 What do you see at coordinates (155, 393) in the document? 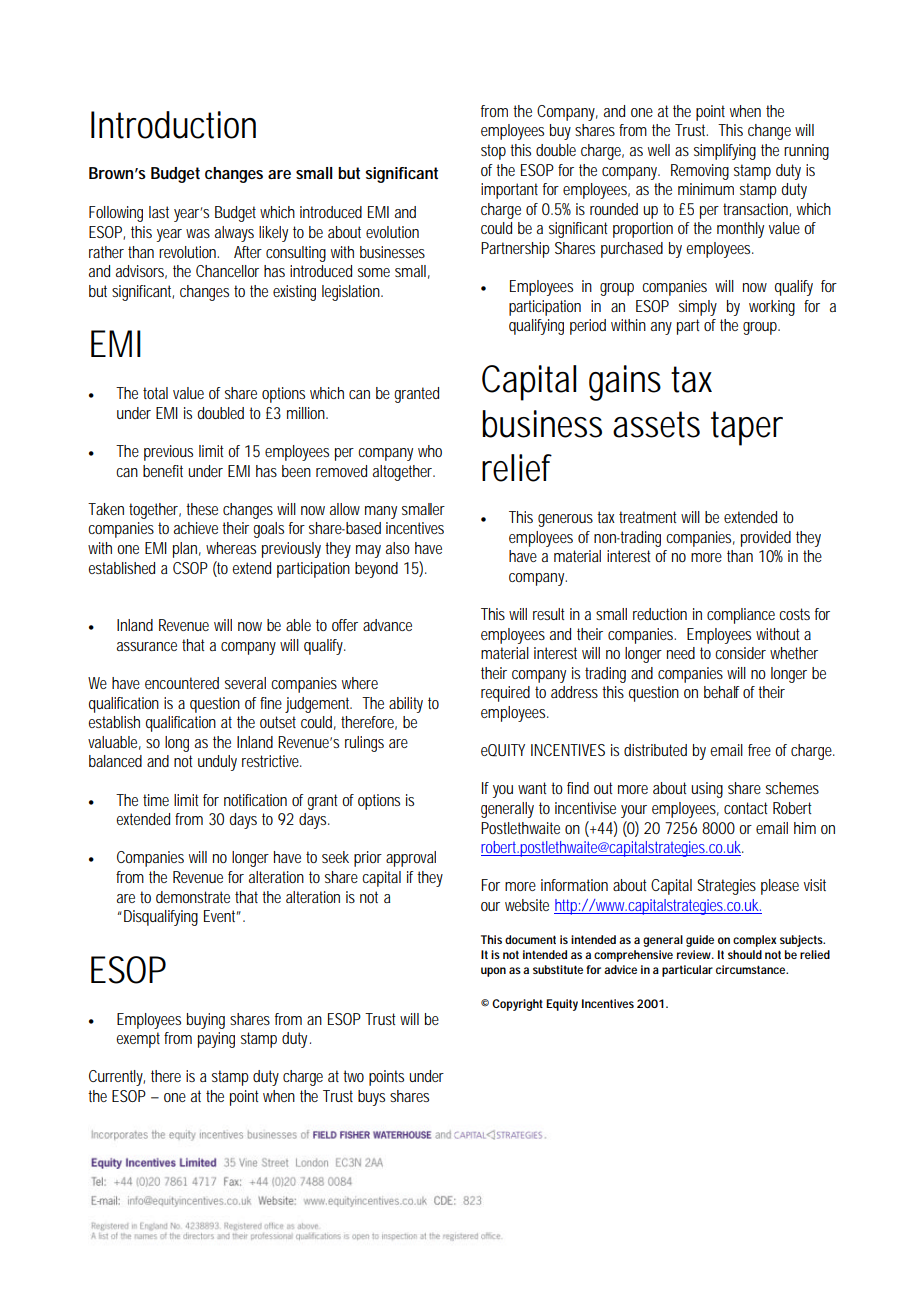
I see `total` at bounding box center [155, 393].
